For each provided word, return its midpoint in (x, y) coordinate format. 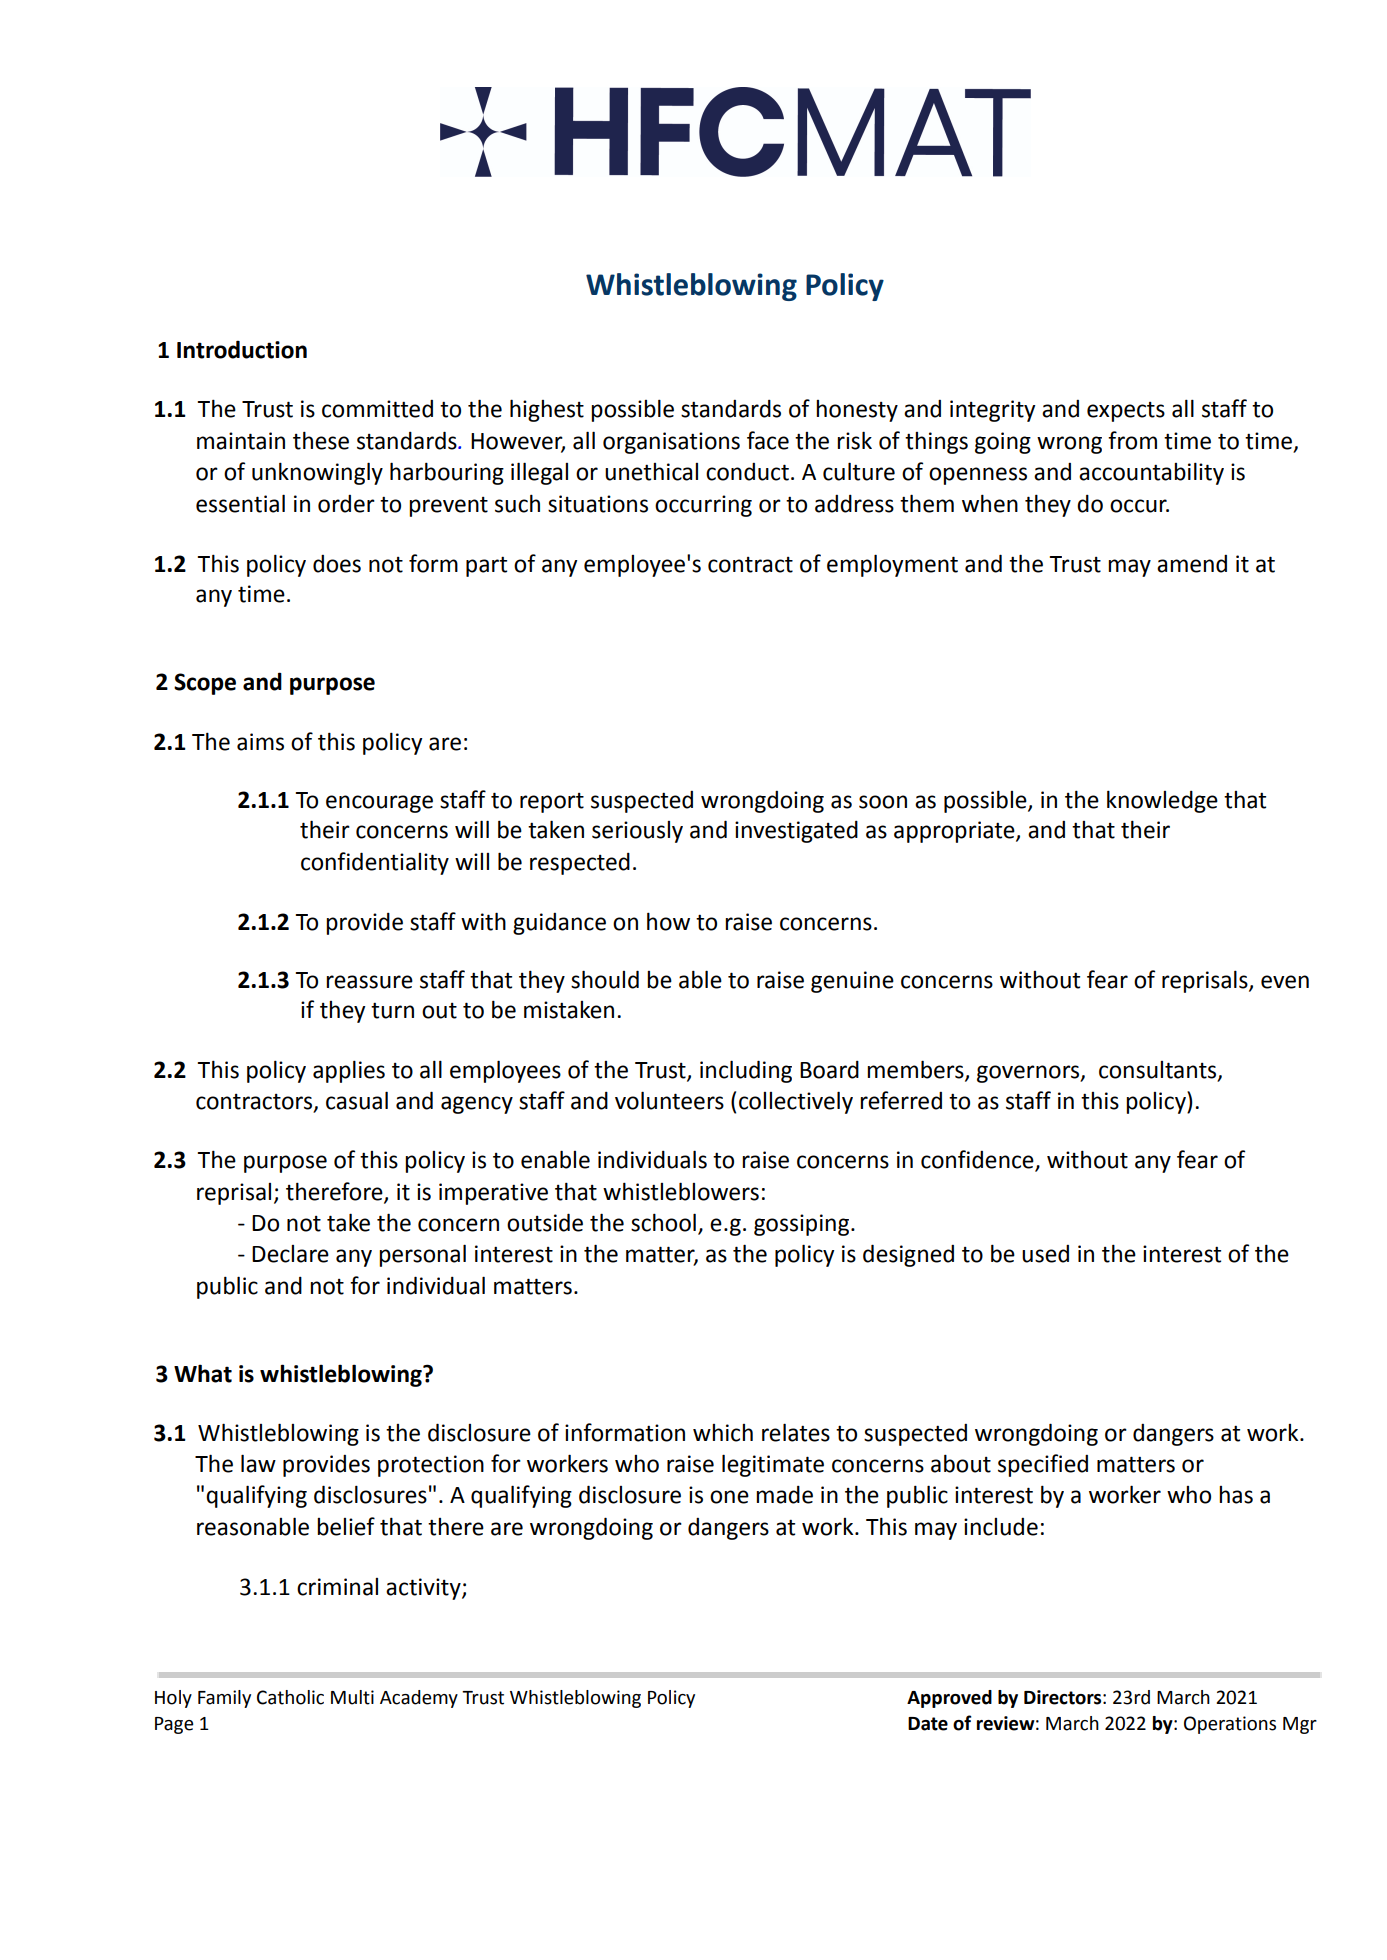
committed (377, 409)
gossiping (801, 1225)
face (768, 440)
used (1045, 1254)
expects (1126, 412)
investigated (796, 832)
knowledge (1162, 801)
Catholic (290, 1697)
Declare (290, 1254)
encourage (379, 804)
